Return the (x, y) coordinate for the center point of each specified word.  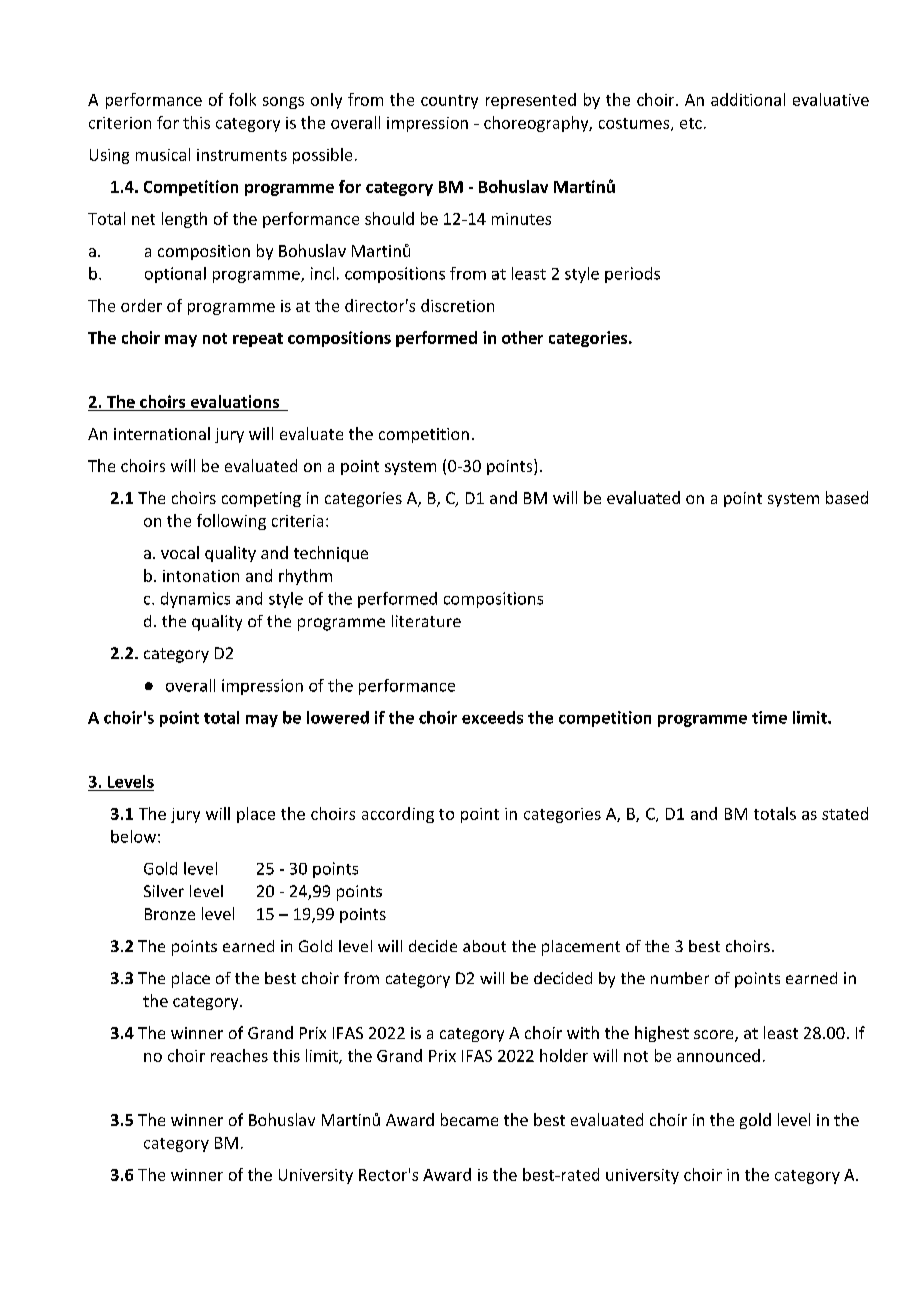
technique (331, 554)
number (680, 978)
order (141, 305)
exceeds (492, 717)
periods (632, 275)
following (231, 522)
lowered (338, 717)
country (449, 102)
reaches (239, 1055)
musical (163, 154)
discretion (457, 305)
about (484, 946)
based (847, 497)
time (769, 717)
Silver (164, 891)
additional (748, 99)
